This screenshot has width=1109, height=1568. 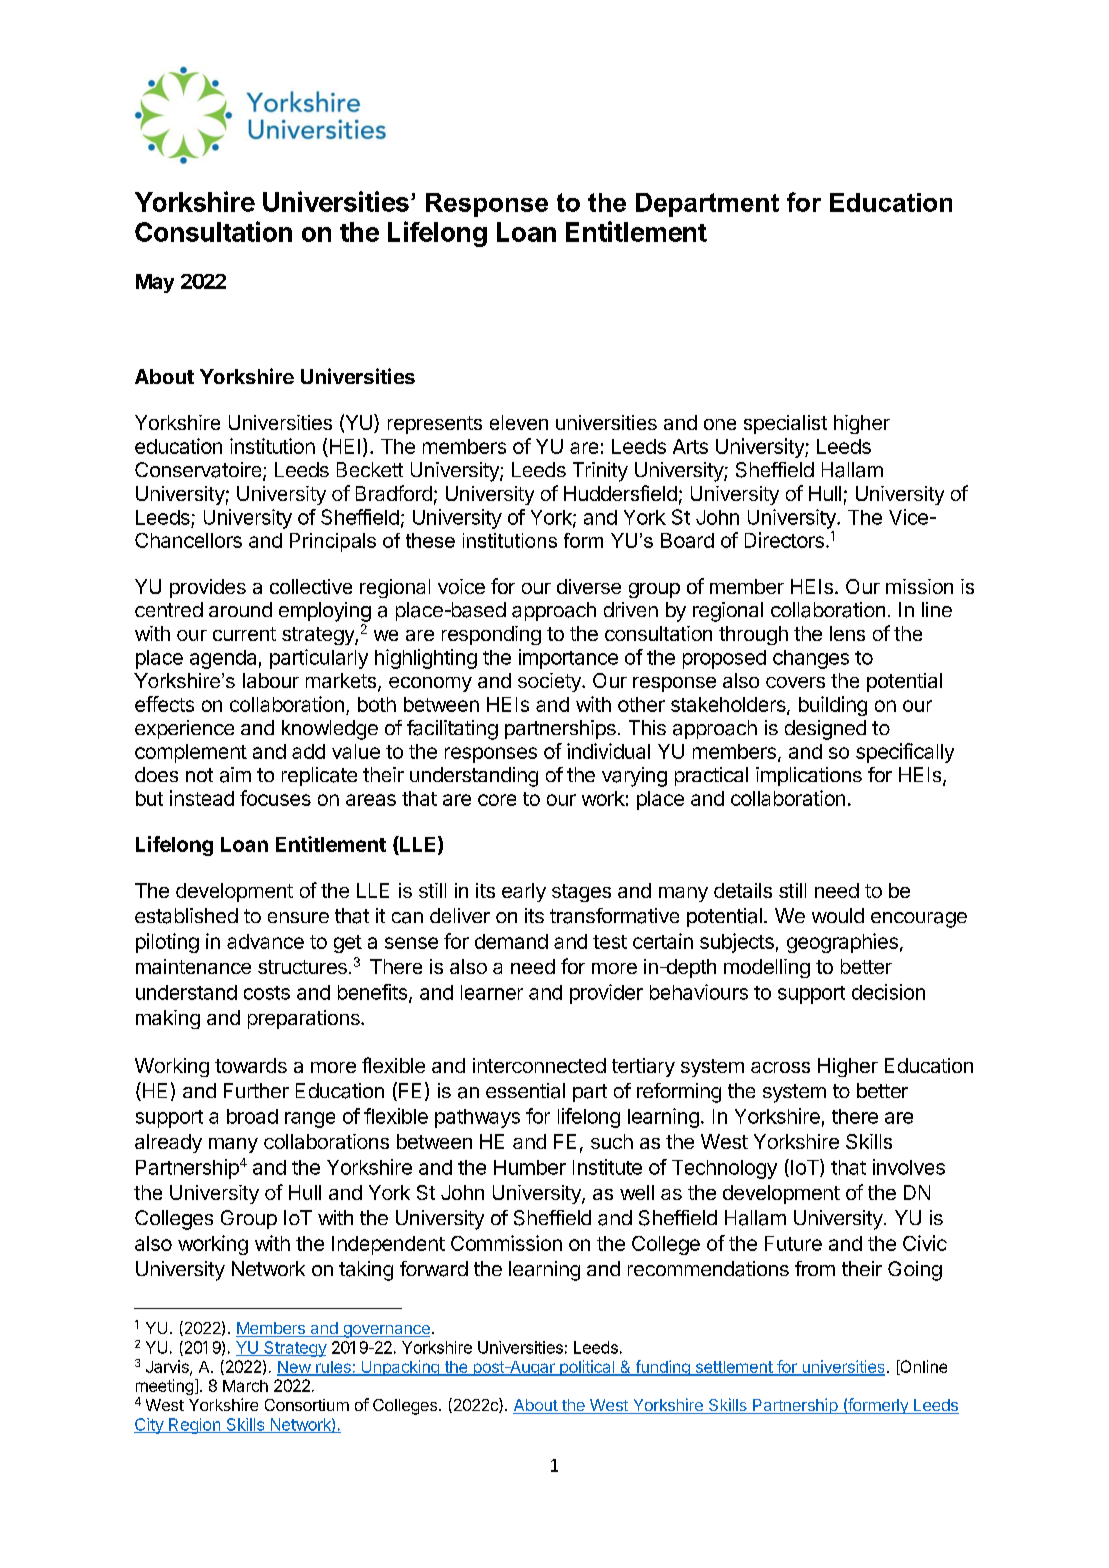 What do you see at coordinates (780, 1067) in the screenshot?
I see `across` at bounding box center [780, 1067].
